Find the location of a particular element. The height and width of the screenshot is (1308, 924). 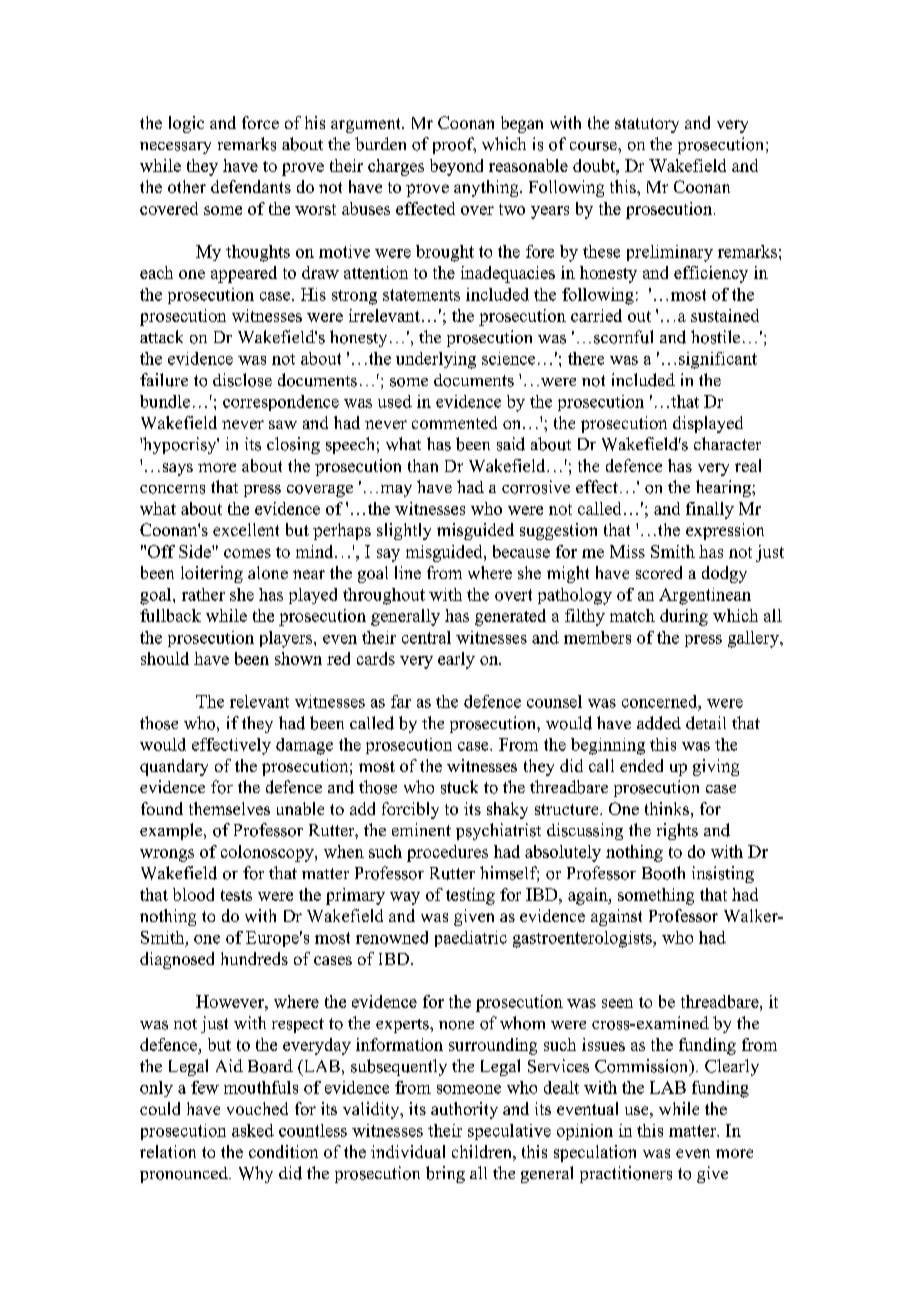

stuck is located at coordinates (459, 787).
